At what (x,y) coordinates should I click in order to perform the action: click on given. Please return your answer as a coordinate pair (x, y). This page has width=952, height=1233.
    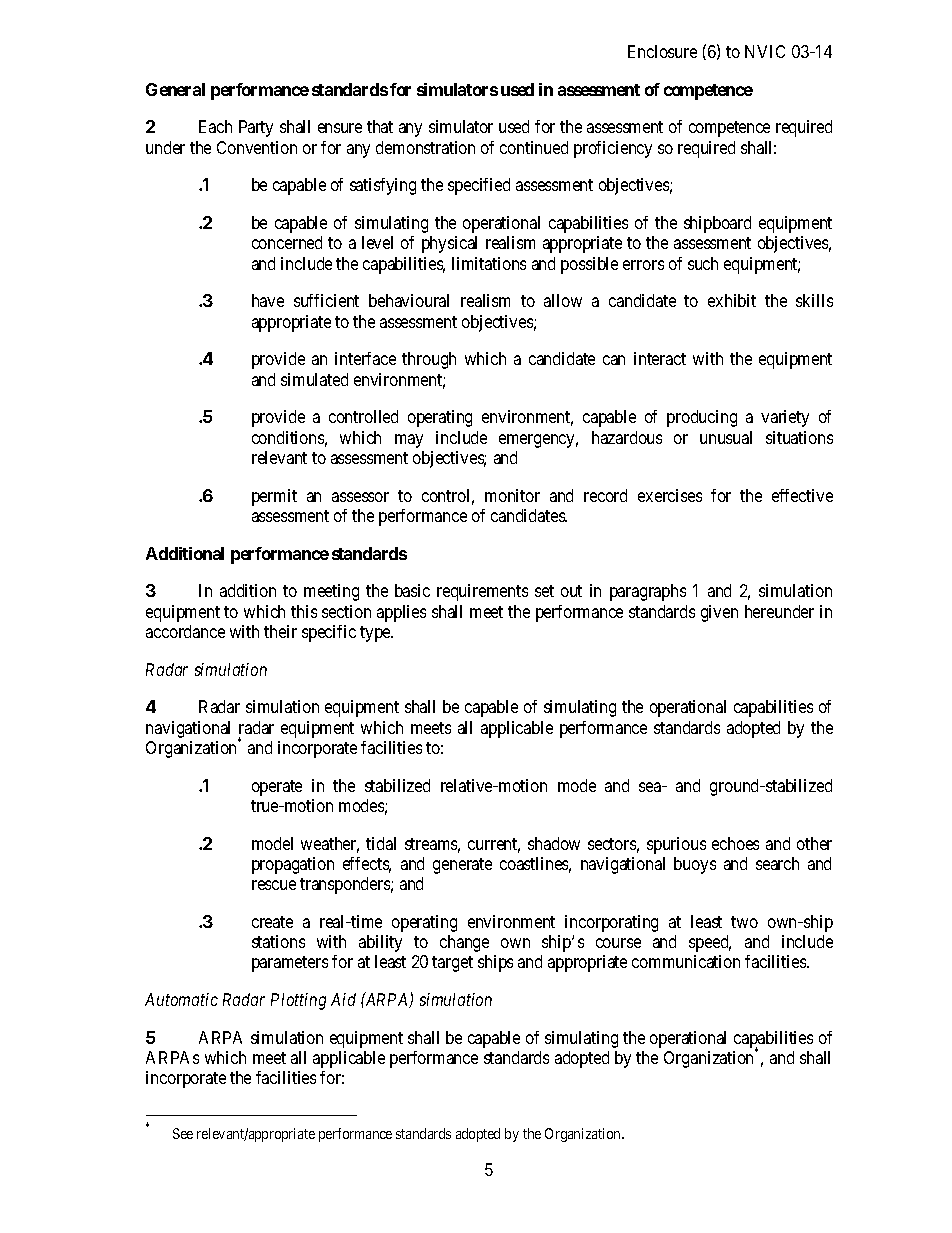
    Looking at the image, I should click on (719, 613).
